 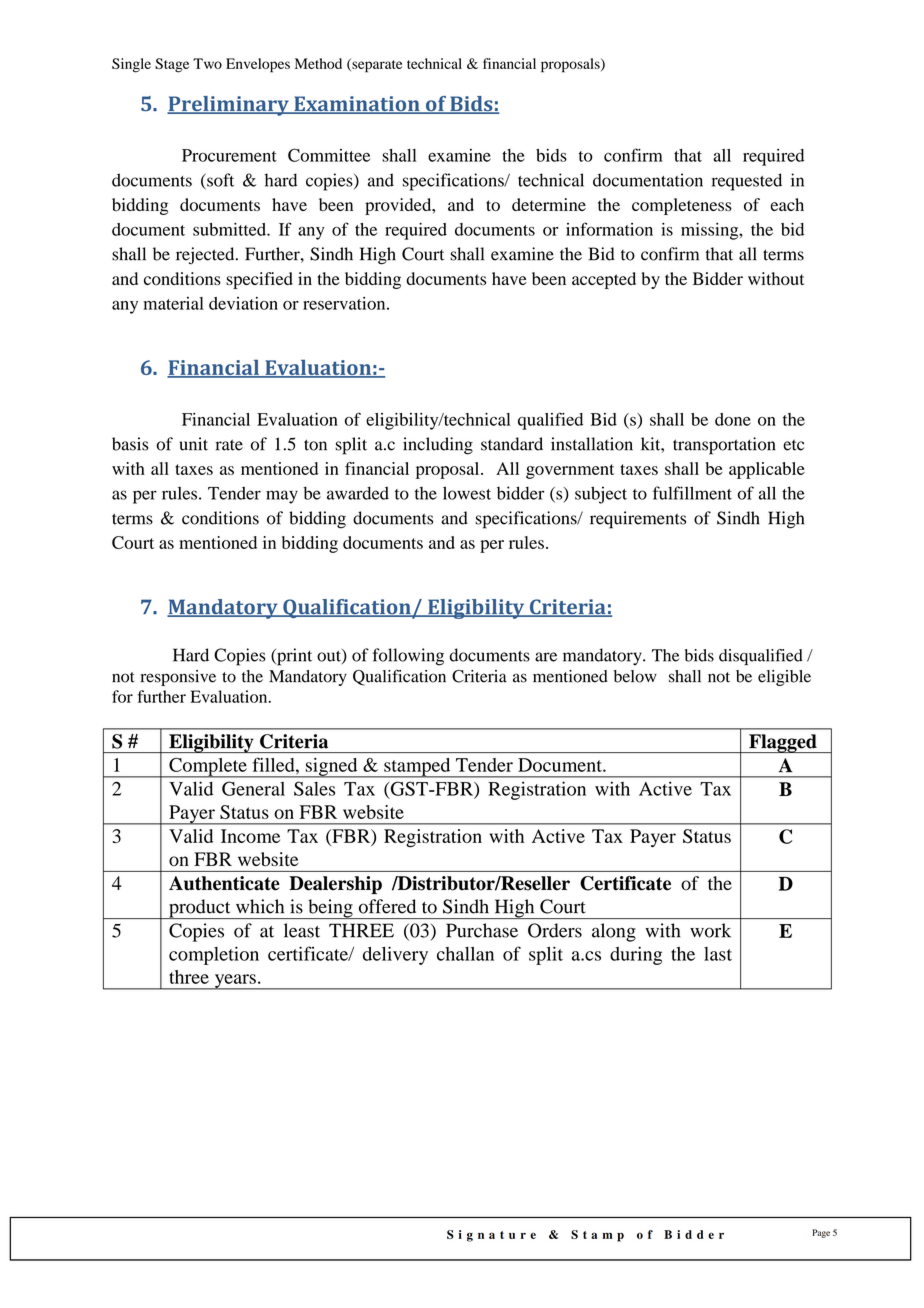 What do you see at coordinates (408, 657) in the image?
I see `following` at bounding box center [408, 657].
